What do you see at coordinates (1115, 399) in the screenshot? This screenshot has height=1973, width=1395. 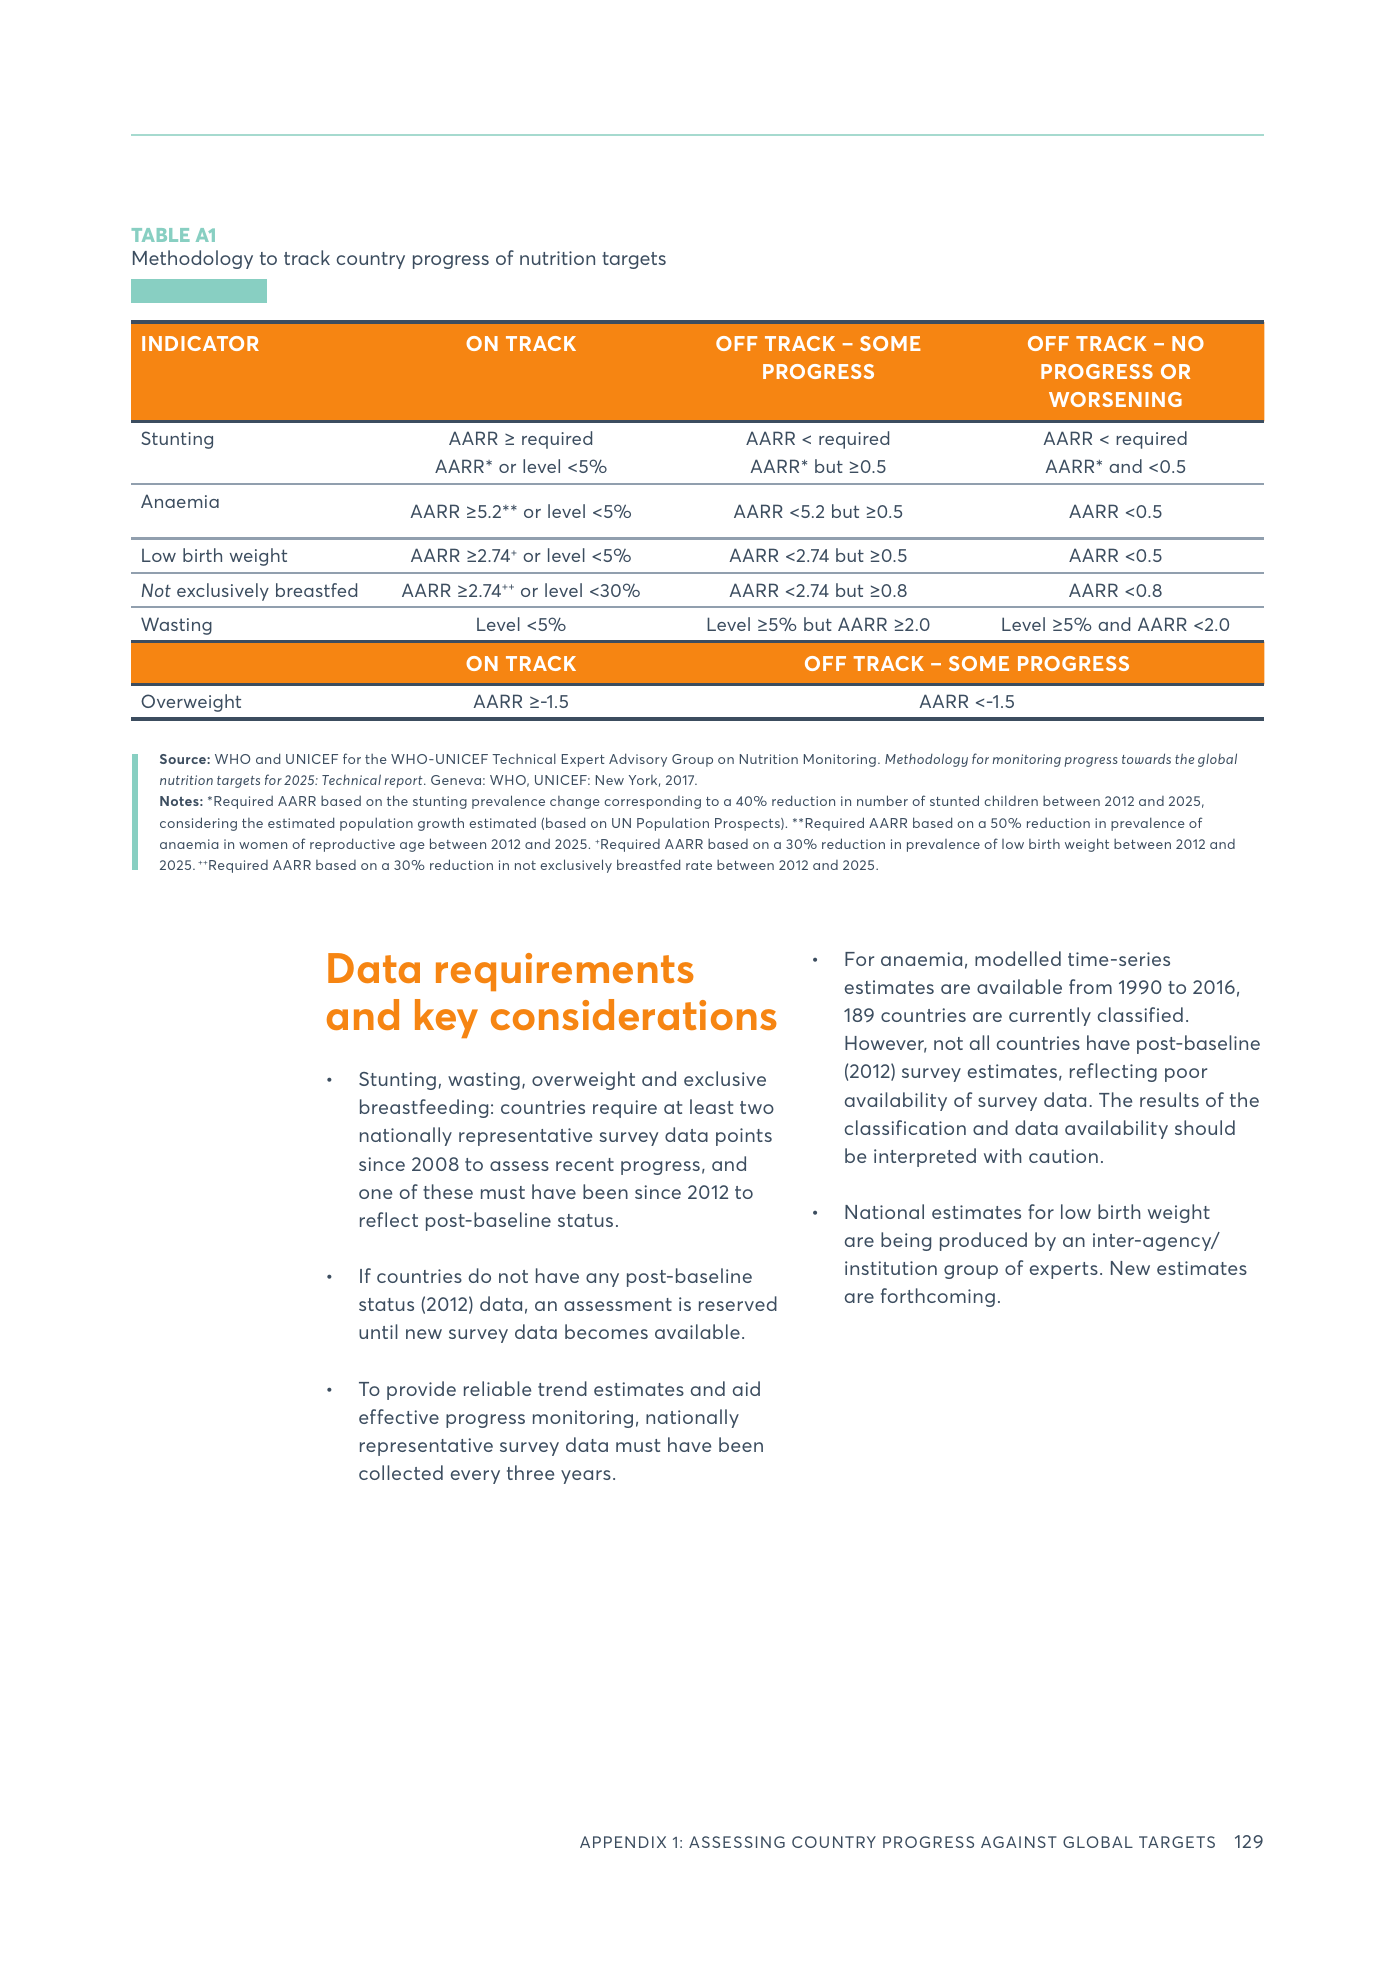 I see `WORSENING` at bounding box center [1115, 399].
